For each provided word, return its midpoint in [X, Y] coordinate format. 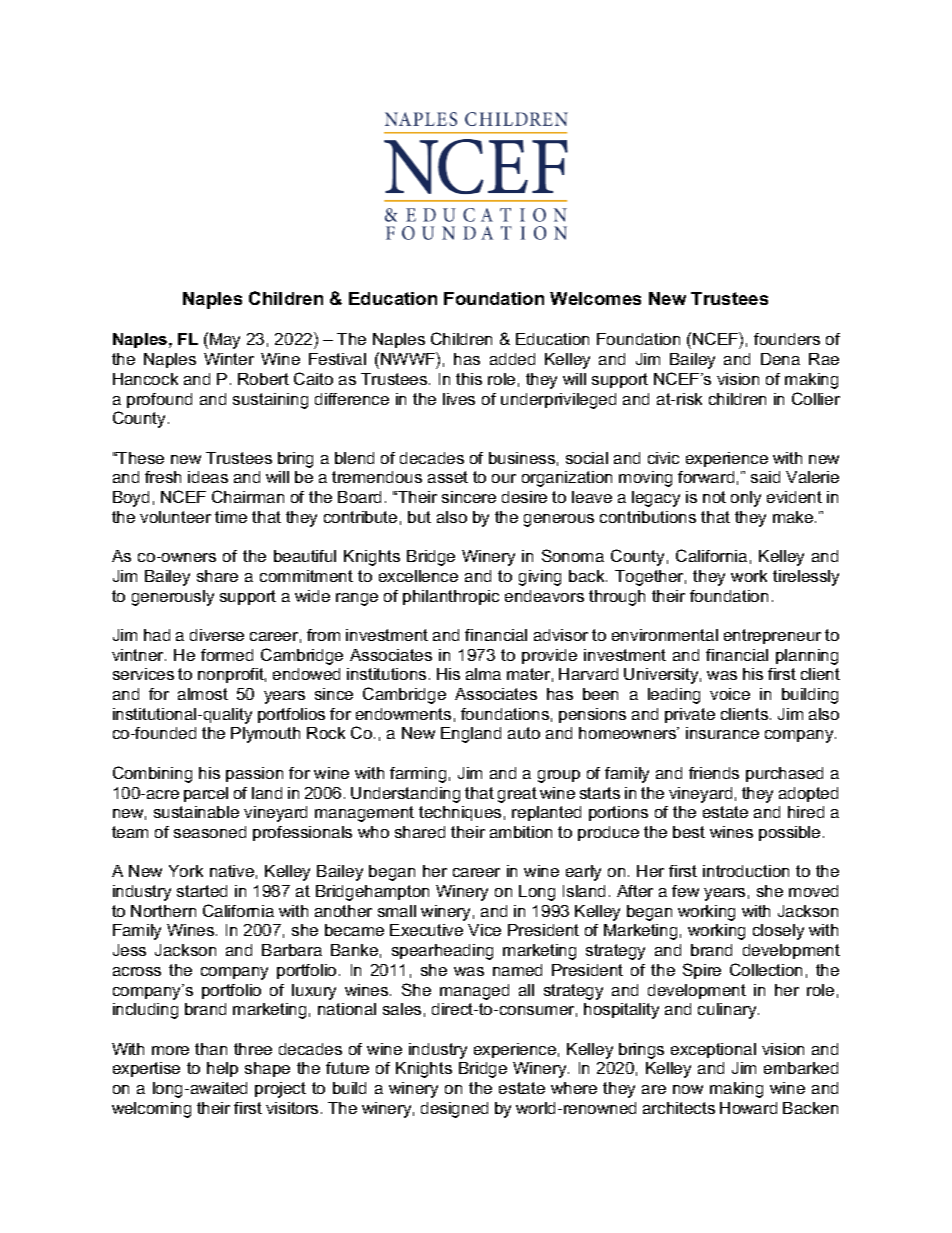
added [512, 359]
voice [730, 694]
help [222, 1069]
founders [787, 339]
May [225, 341]
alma [483, 674]
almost [203, 694]
